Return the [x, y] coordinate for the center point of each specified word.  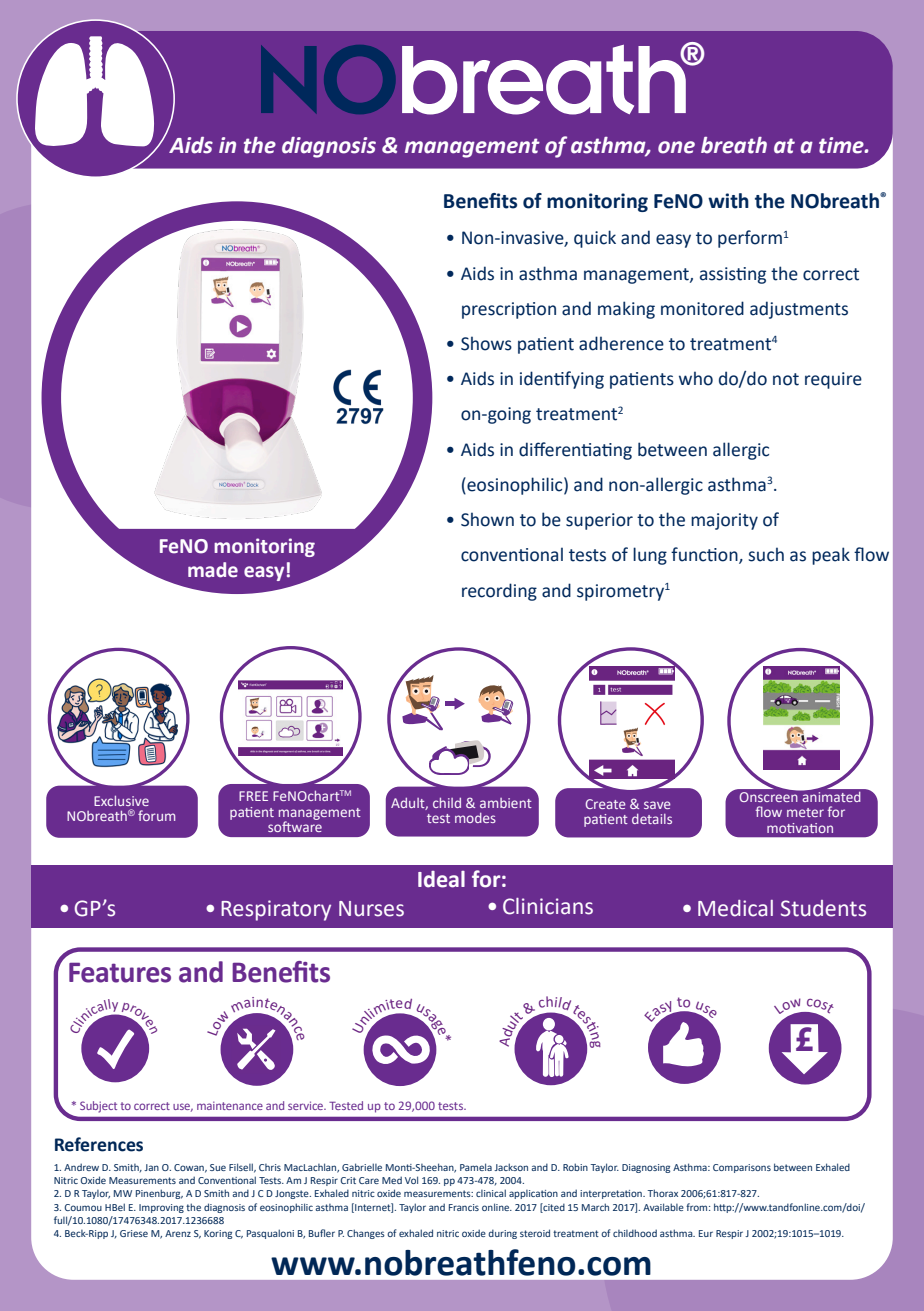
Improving [161, 1208]
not [786, 379]
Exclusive [121, 801]
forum [156, 815]
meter [805, 812]
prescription [509, 310]
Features [120, 973]
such [766, 554]
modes [475, 818]
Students [823, 908]
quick [595, 239]
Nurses [371, 909]
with [728, 201]
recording [499, 592]
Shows [486, 343]
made [213, 570]
